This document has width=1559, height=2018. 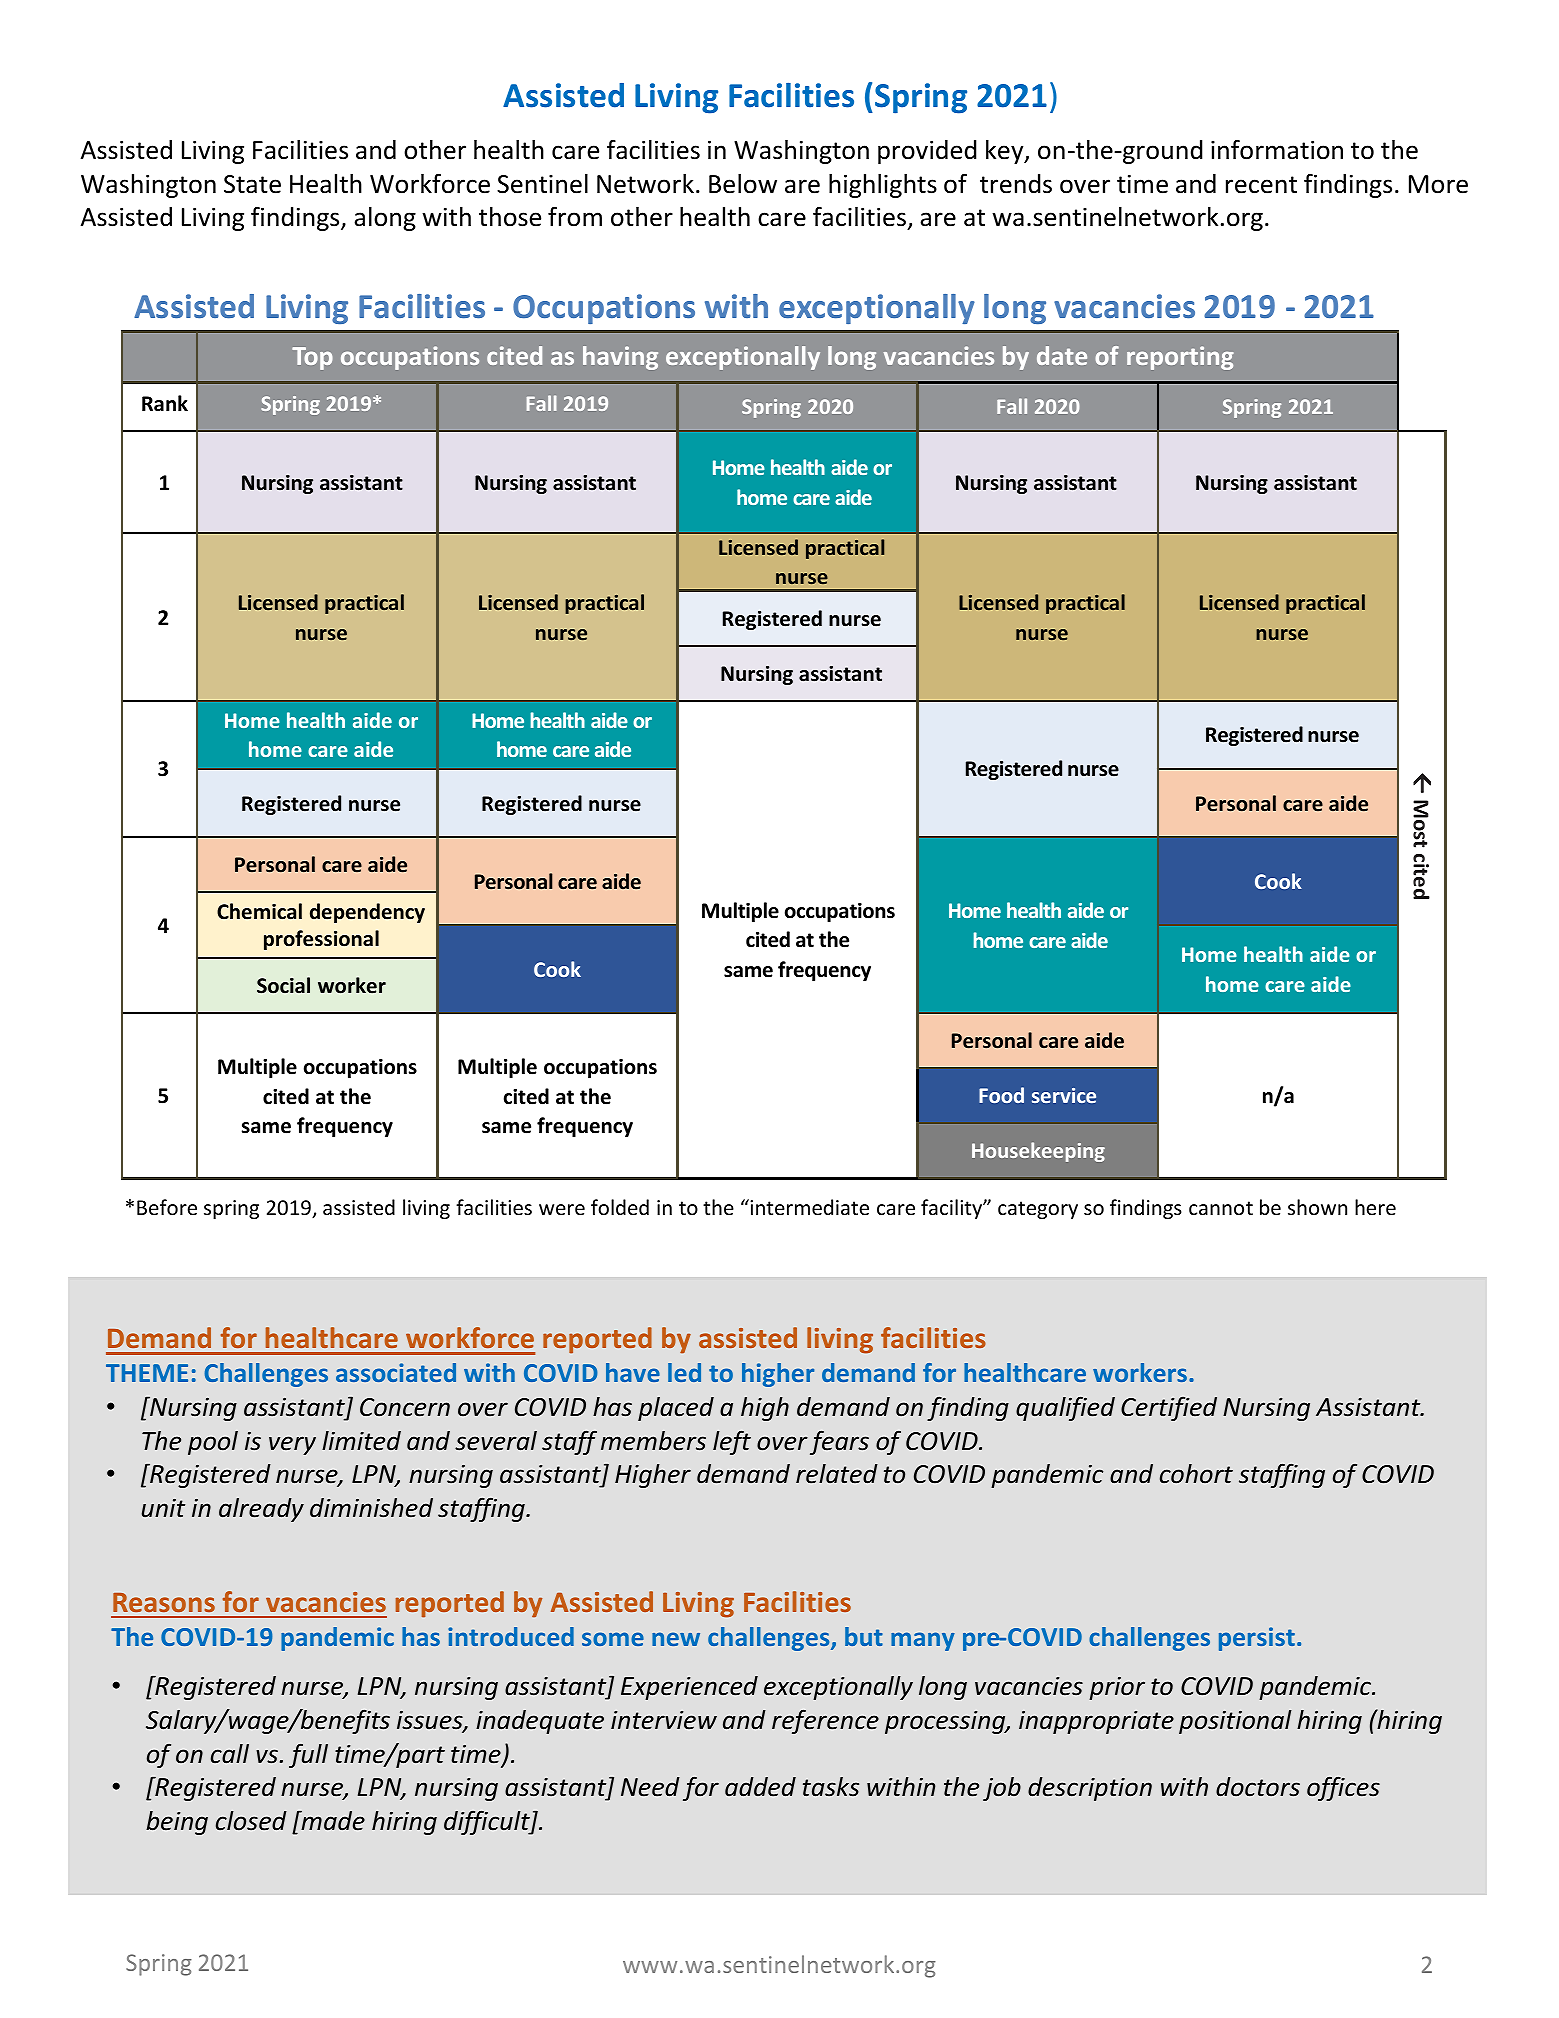 I want to click on full, so click(x=308, y=1756).
